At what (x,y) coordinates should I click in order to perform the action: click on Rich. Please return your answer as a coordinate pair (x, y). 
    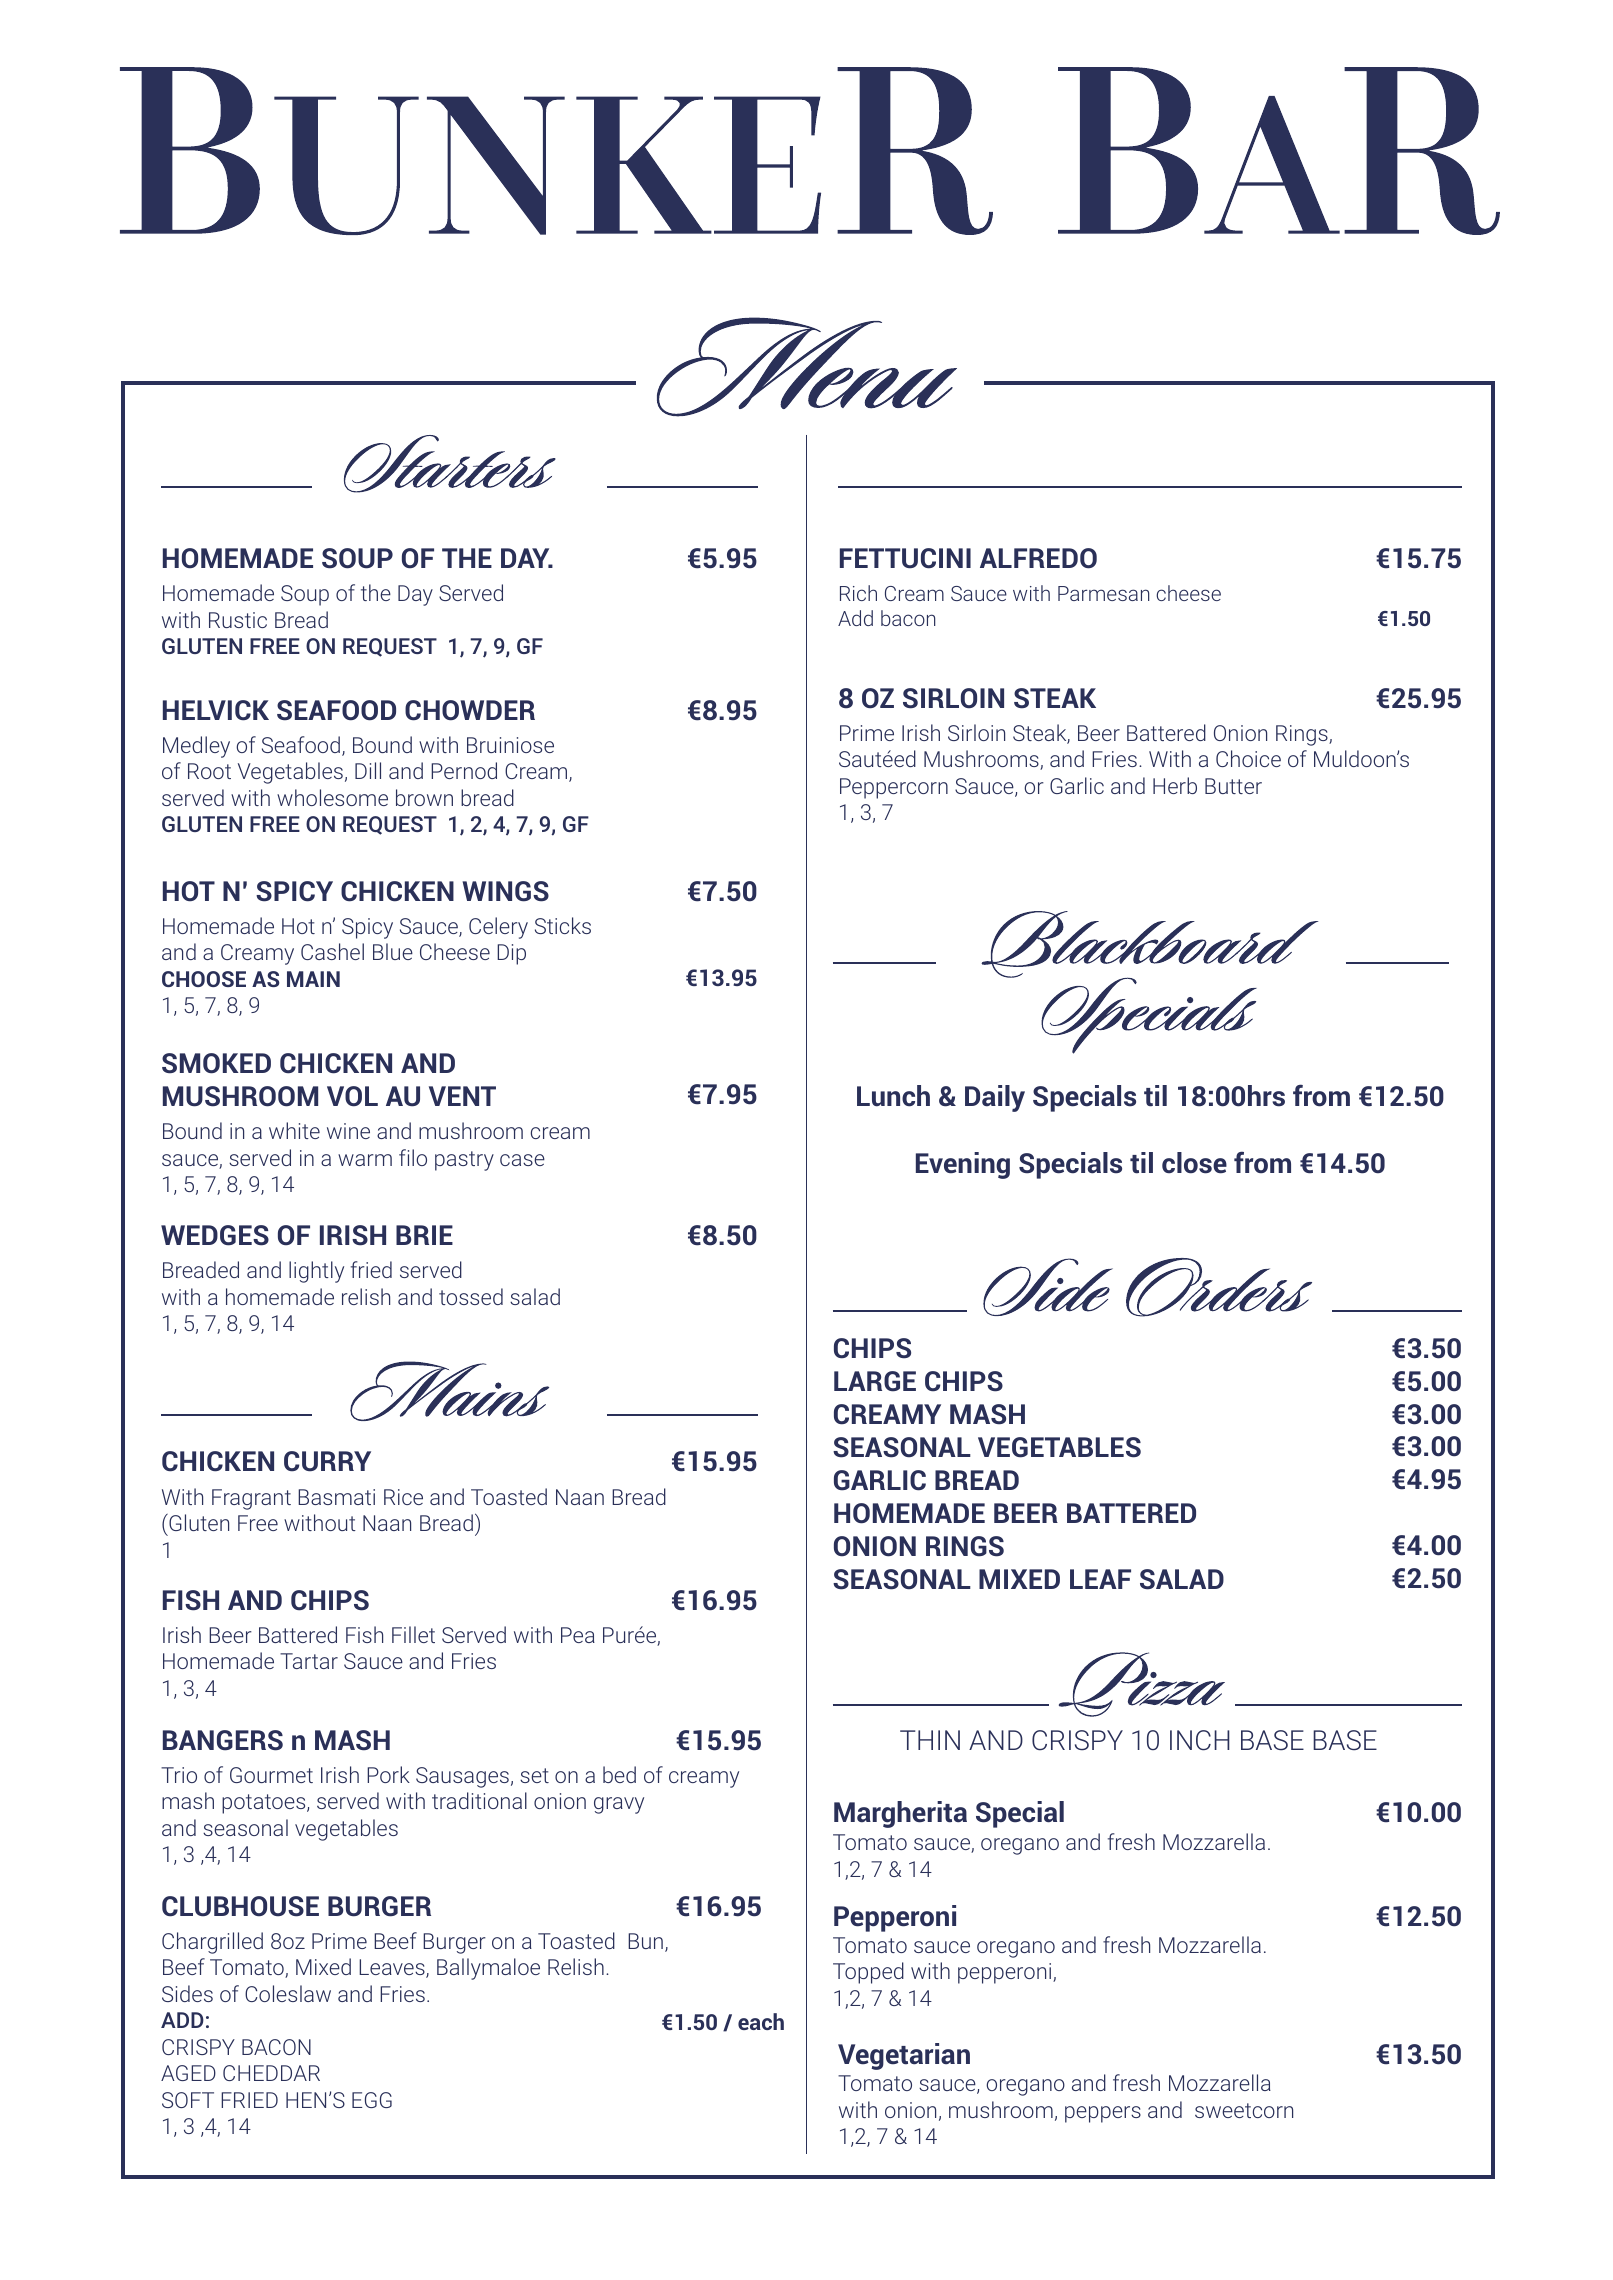
    Looking at the image, I should click on (858, 593).
